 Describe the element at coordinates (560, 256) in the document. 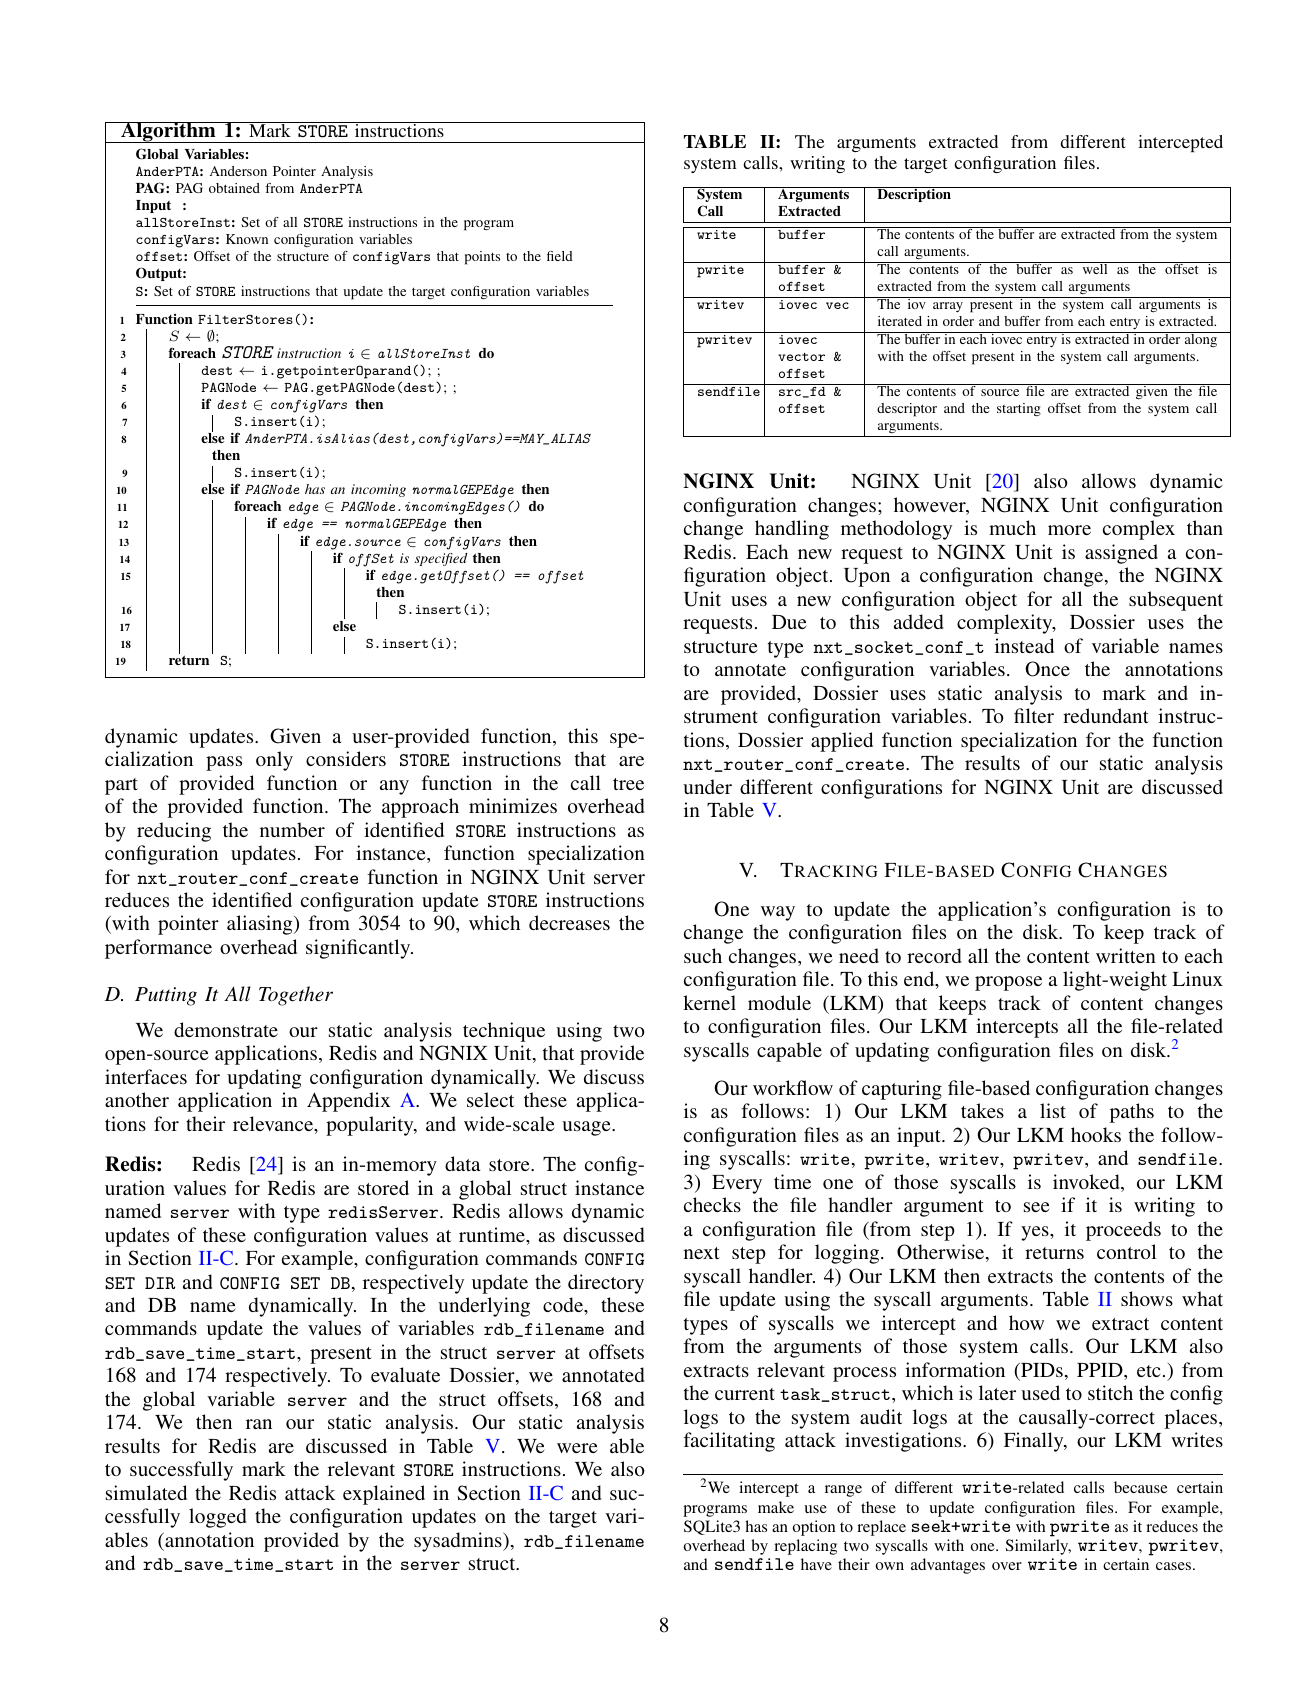

I see `field` at that location.
